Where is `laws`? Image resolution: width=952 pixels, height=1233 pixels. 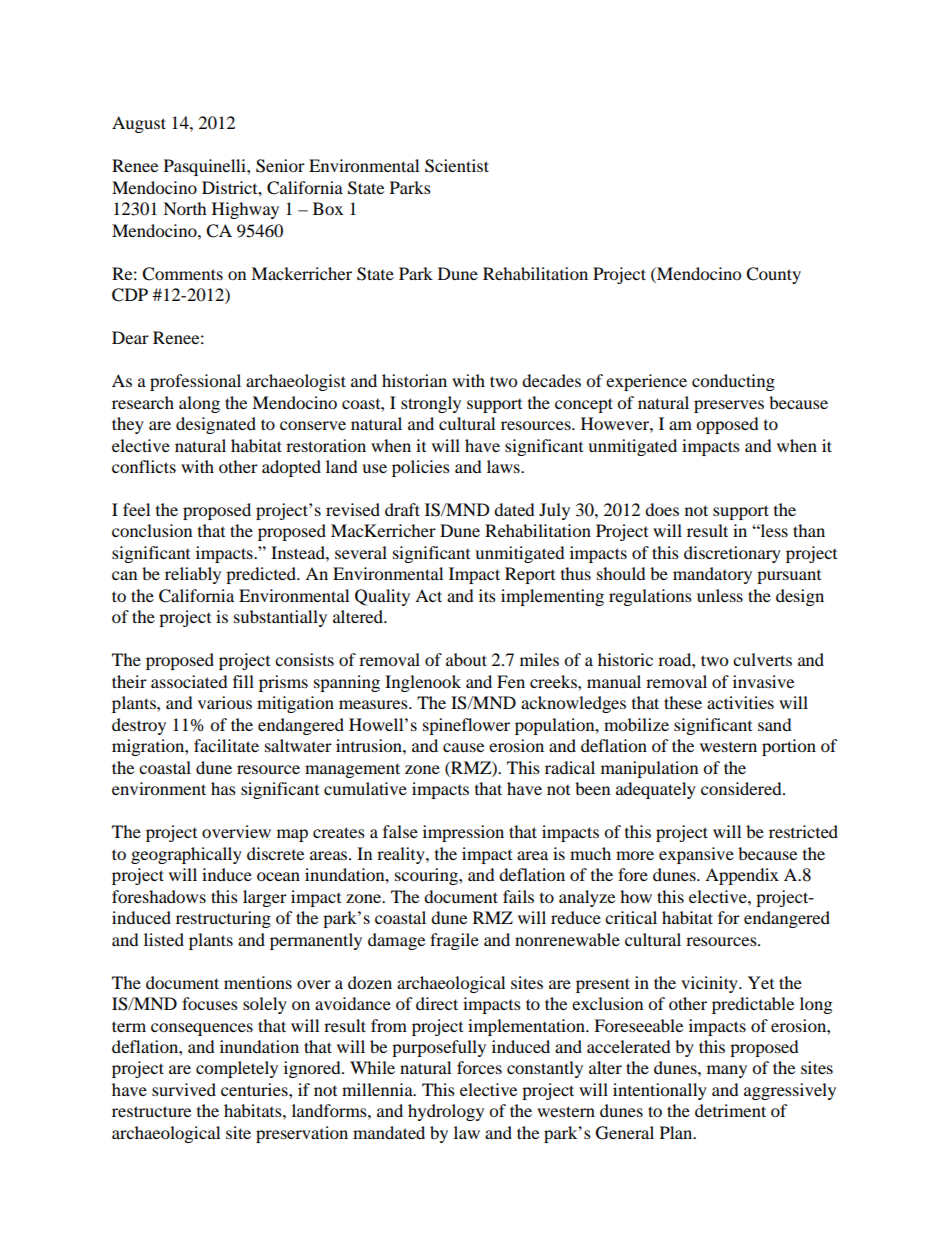 laws is located at coordinates (504, 466).
